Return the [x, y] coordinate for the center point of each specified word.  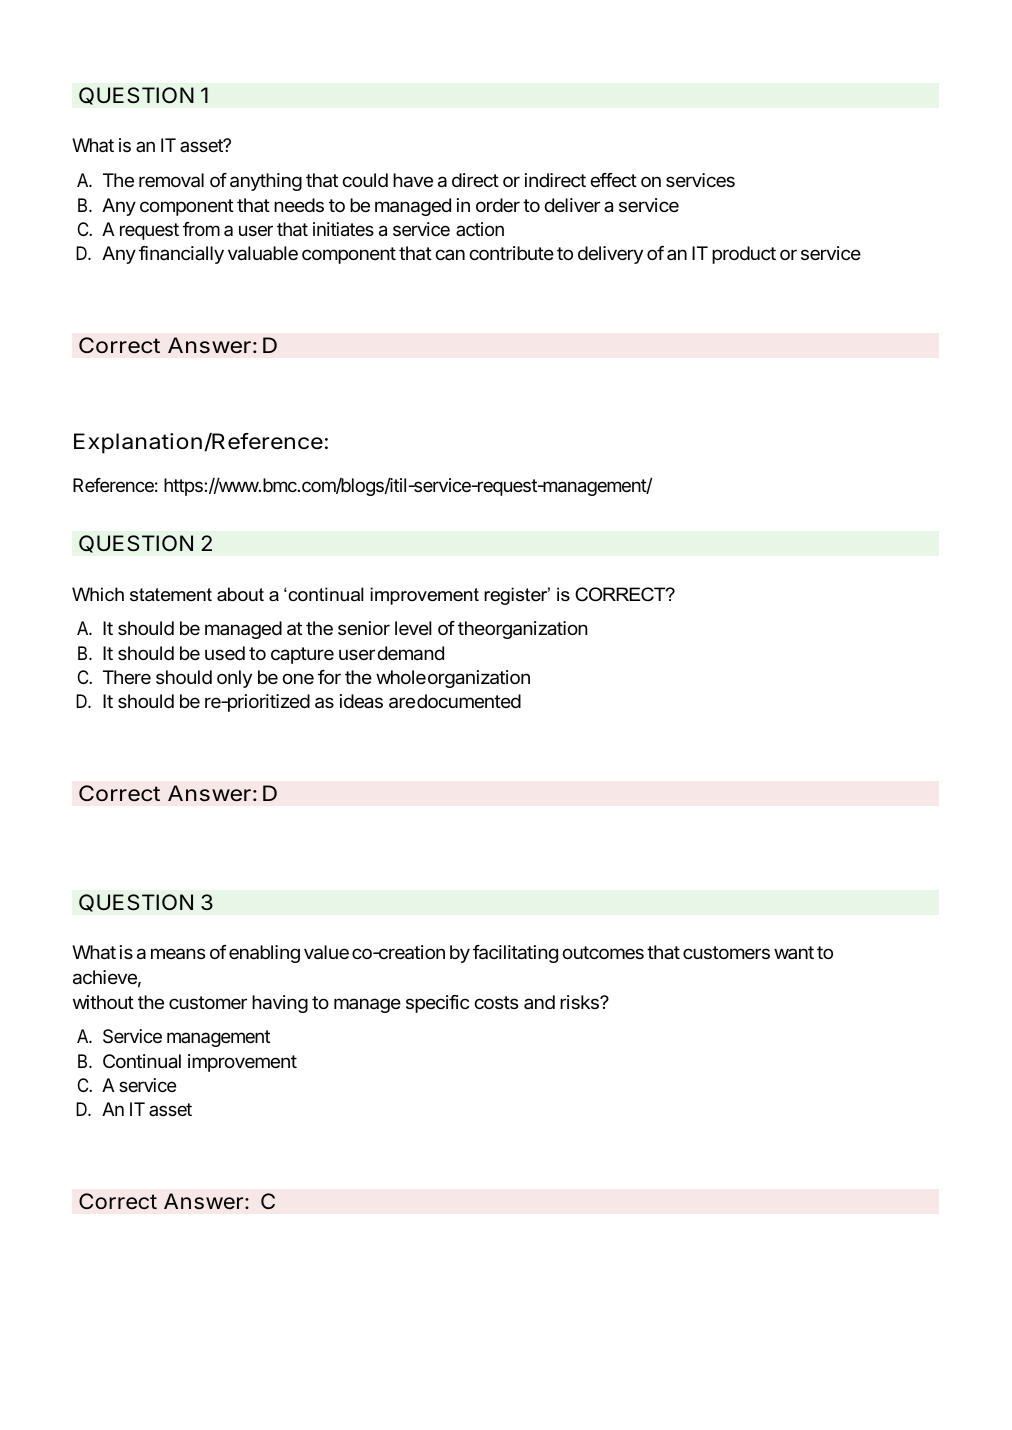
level [413, 628]
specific [437, 1004]
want [794, 952]
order [498, 205]
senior [364, 628]
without [103, 1002]
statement [171, 595]
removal [171, 180]
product [744, 255]
